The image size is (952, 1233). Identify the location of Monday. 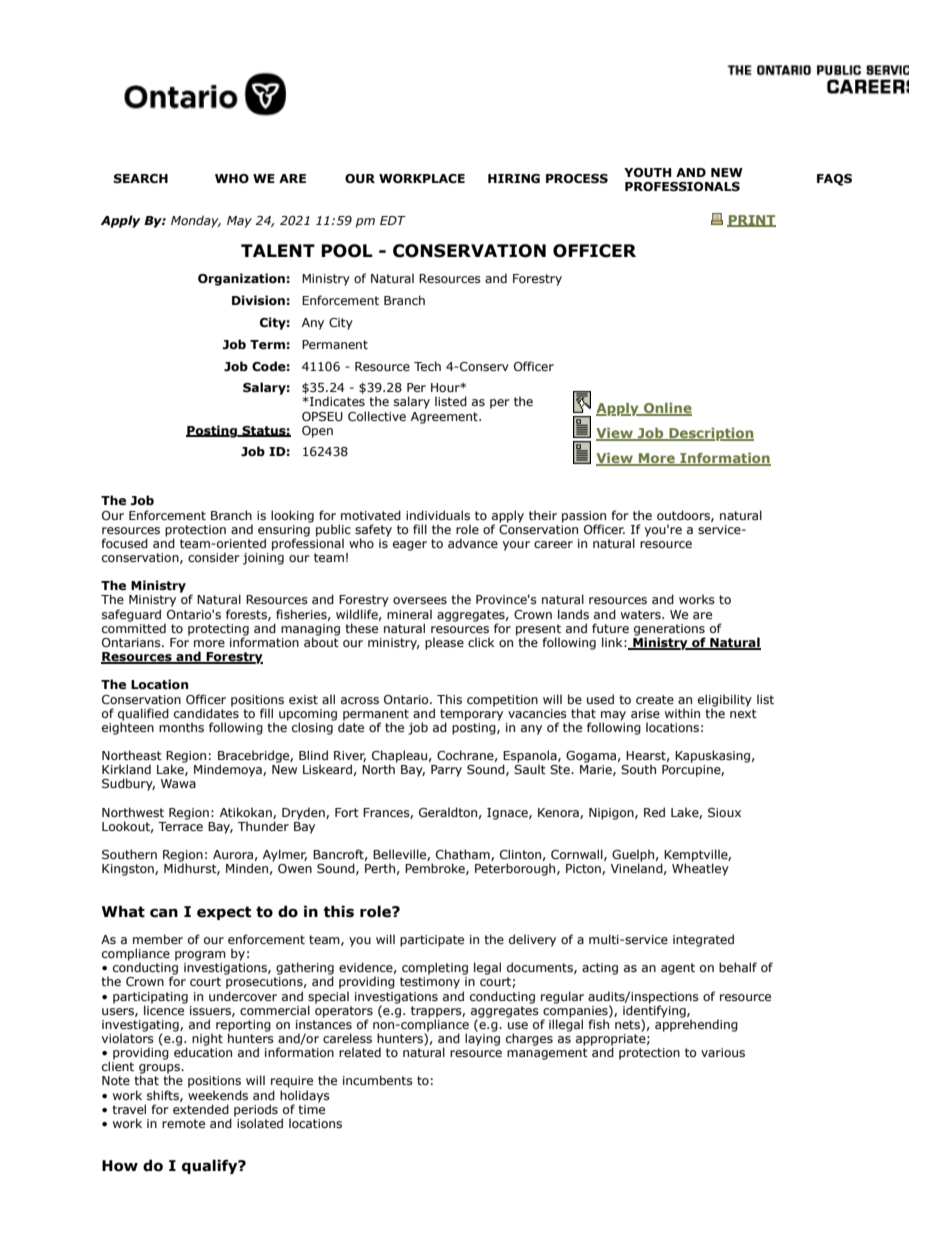
(196, 221).
